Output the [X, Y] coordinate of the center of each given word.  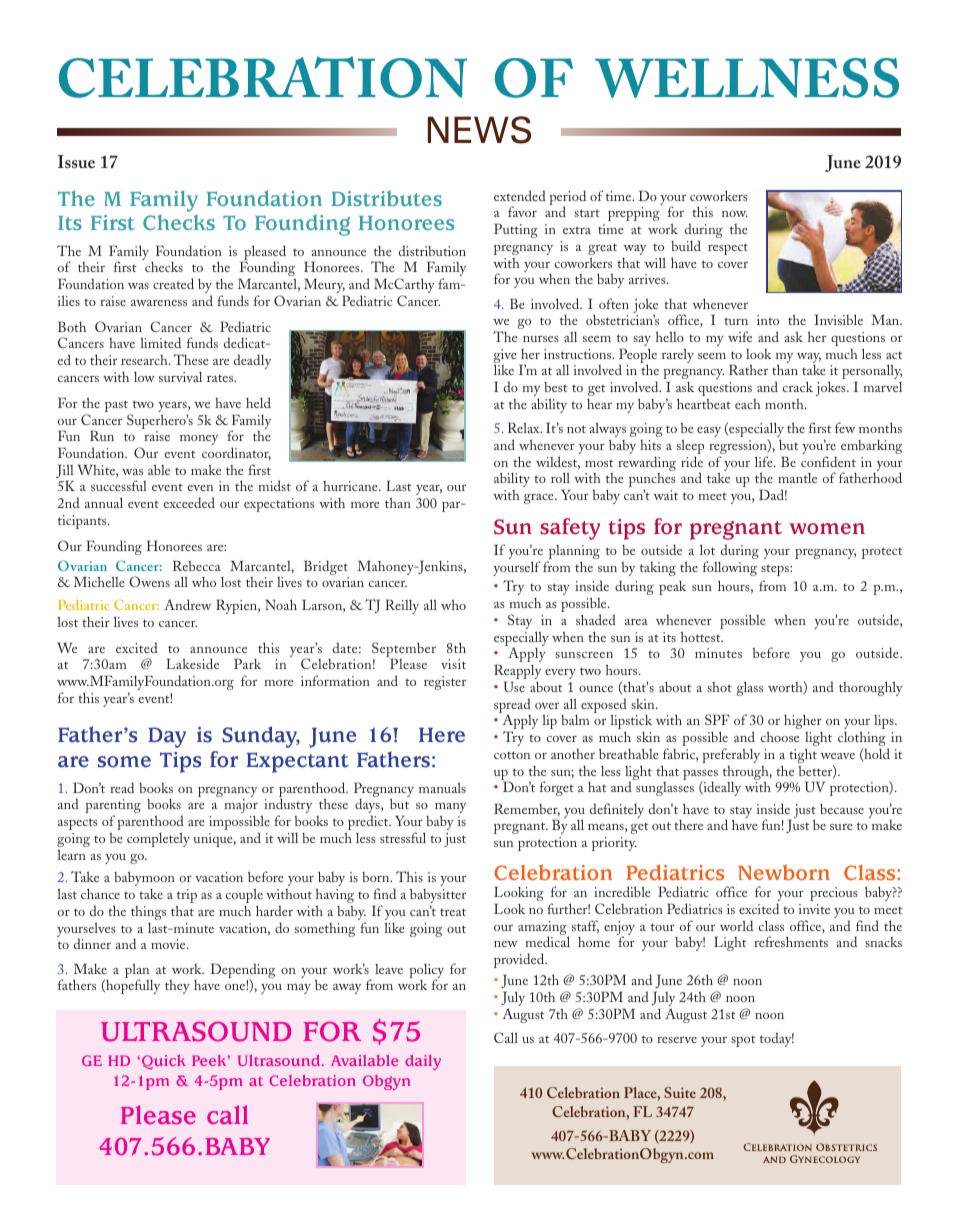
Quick [164, 1062]
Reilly [402, 606]
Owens [149, 581]
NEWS [479, 130]
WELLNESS [747, 78]
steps [776, 570]
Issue [76, 161]
